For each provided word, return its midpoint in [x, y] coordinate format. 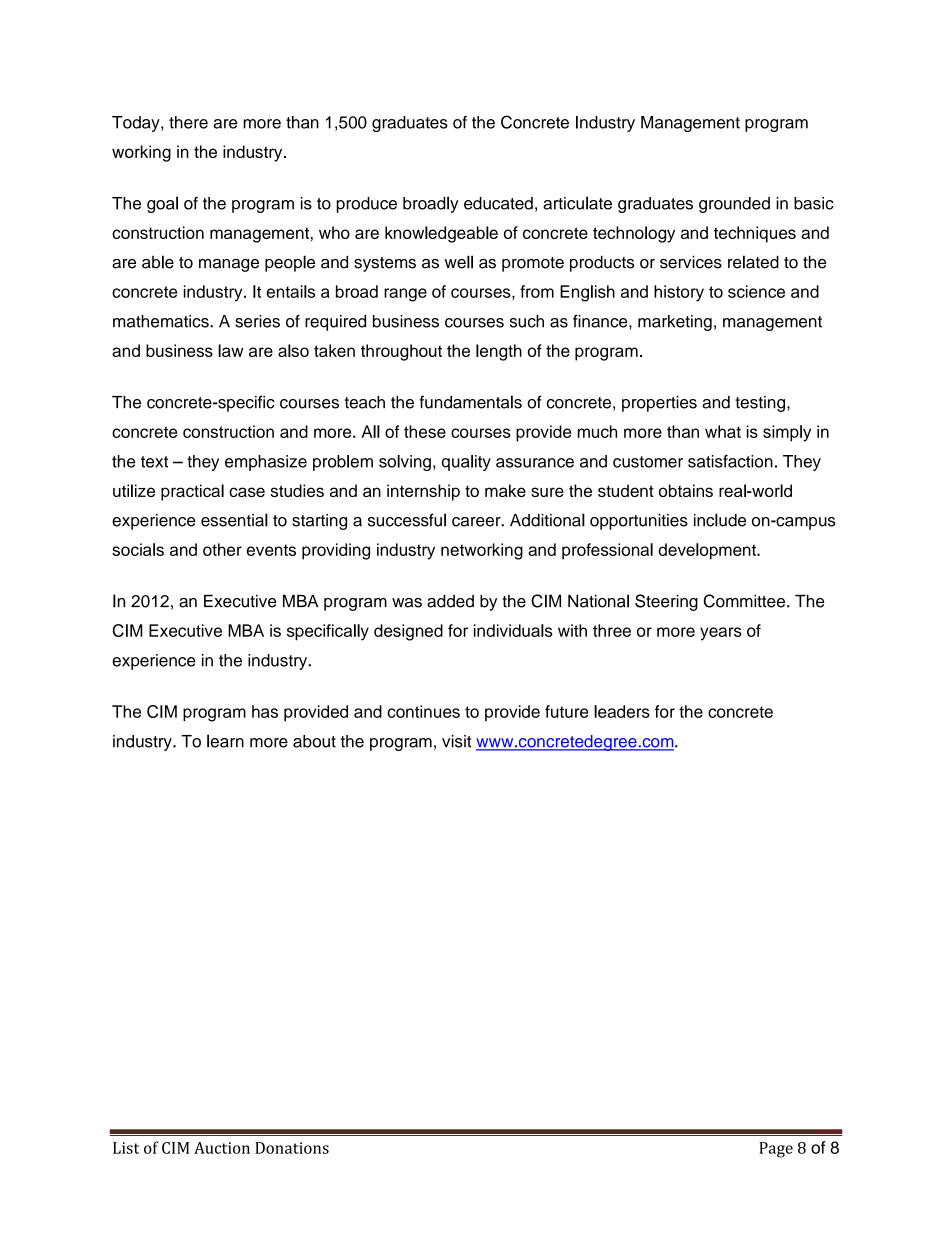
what [723, 431]
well [459, 262]
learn [225, 741]
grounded [734, 205]
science [756, 291]
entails [290, 291]
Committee [744, 601]
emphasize [266, 463]
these [425, 431]
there [188, 122]
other [222, 549]
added [450, 601]
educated [498, 203]
